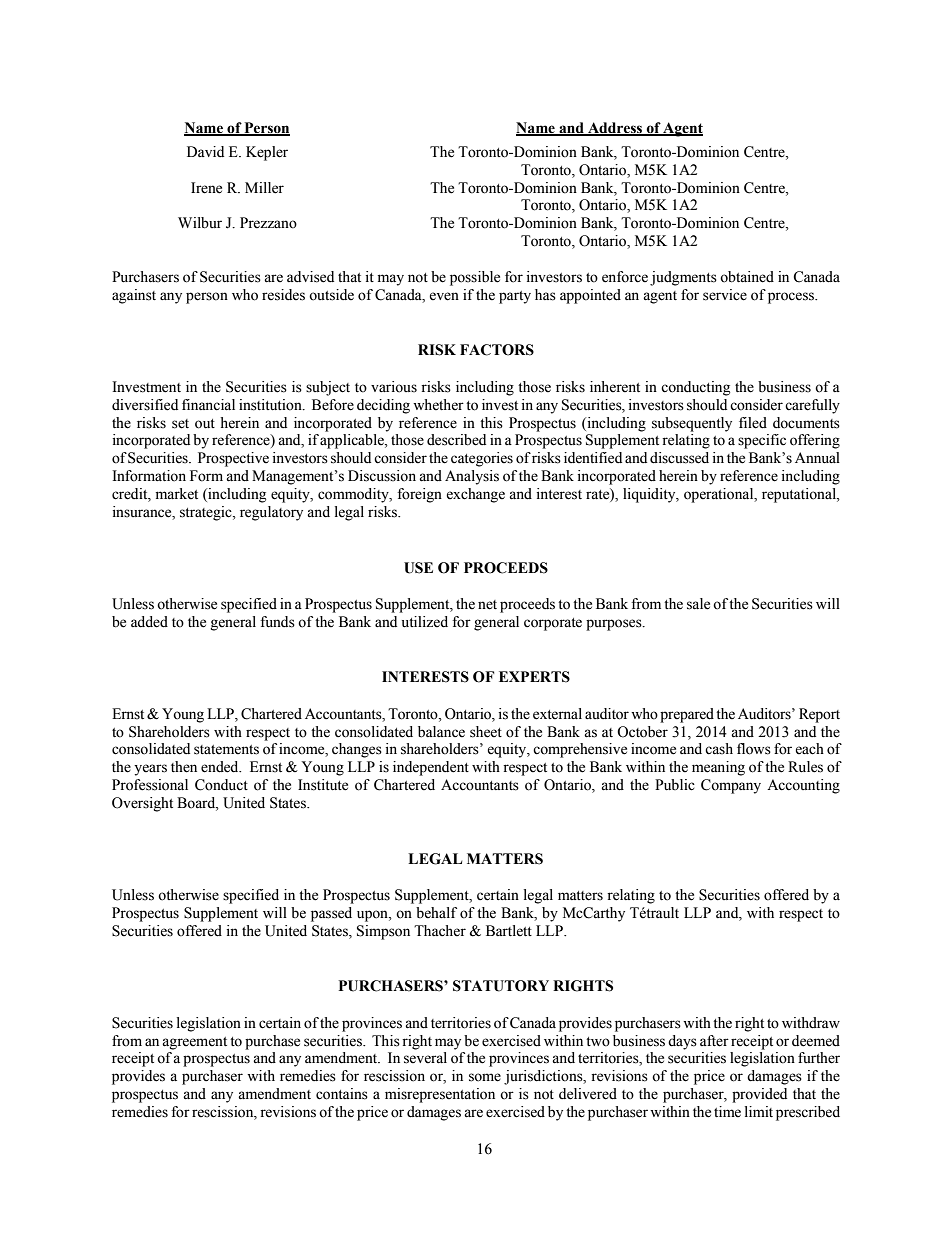 The width and height of the page is (952, 1233). Describe the element at coordinates (487, 605) in the page. I see `net` at that location.
